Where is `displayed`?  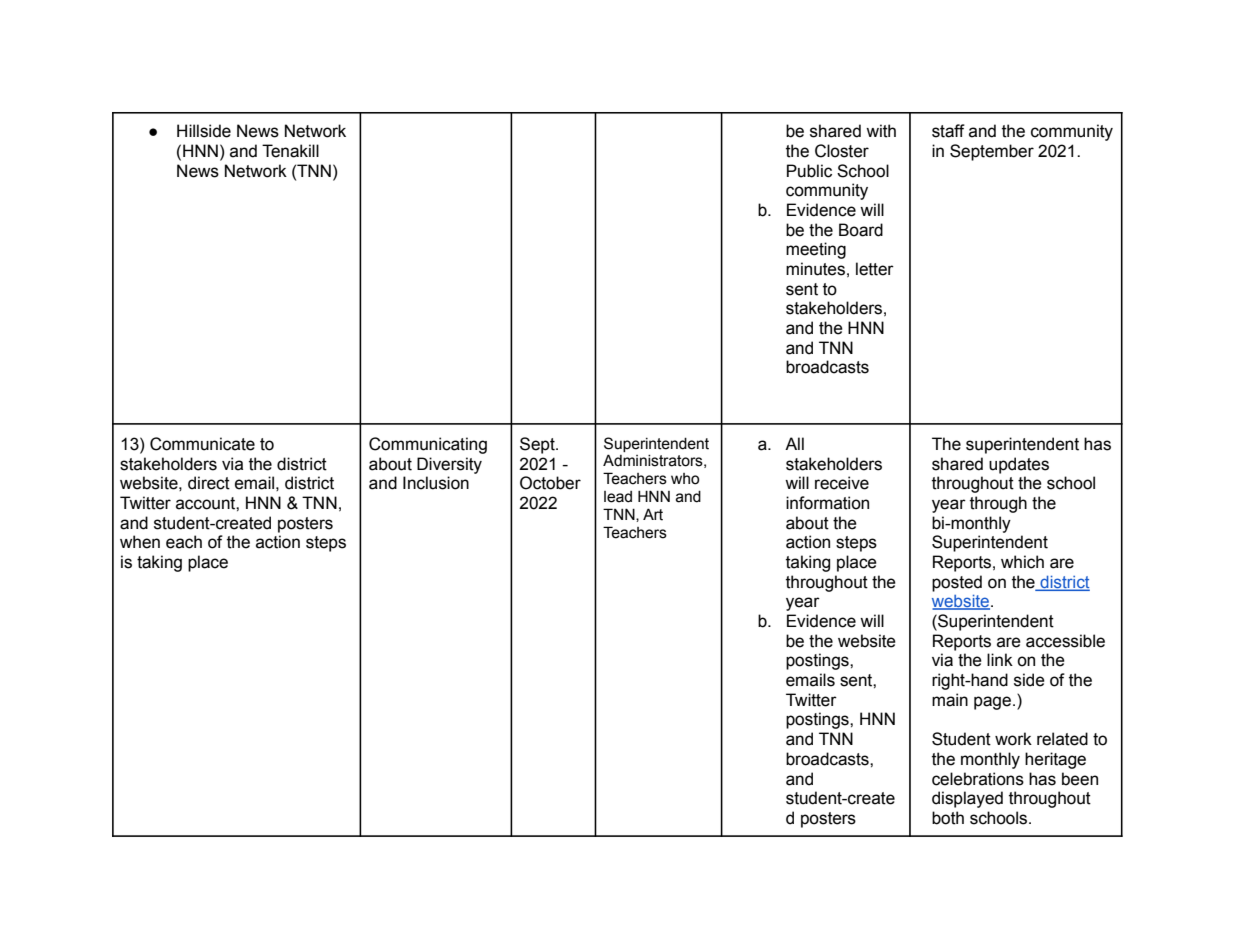 displayed is located at coordinates (967, 799).
